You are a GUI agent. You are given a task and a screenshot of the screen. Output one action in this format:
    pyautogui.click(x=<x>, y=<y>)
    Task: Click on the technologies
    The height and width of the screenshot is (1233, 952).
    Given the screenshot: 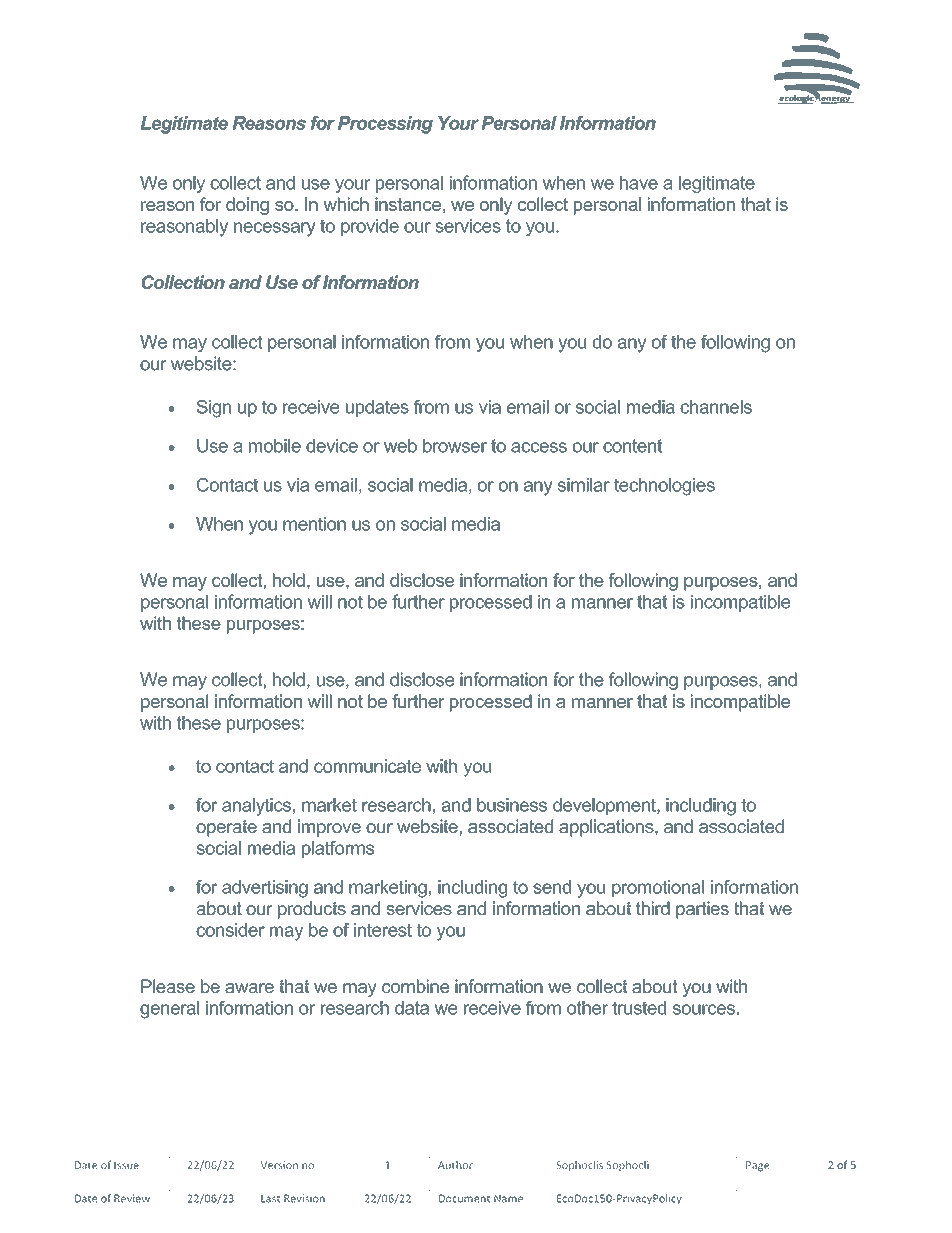 What is the action you would take?
    pyautogui.click(x=664, y=487)
